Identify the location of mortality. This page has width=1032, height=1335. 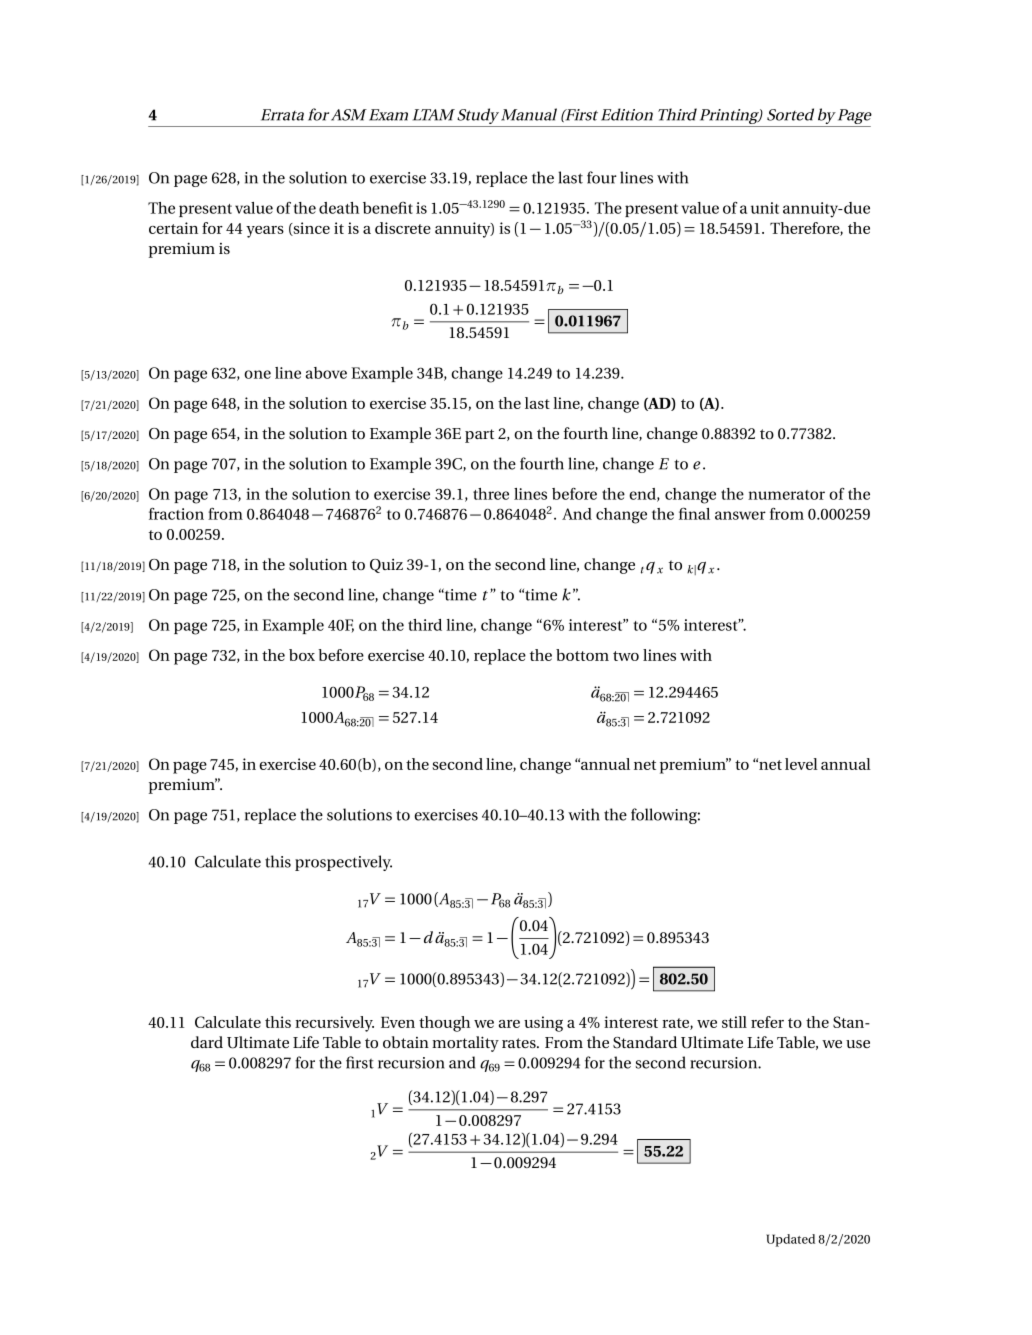
(465, 1044).
